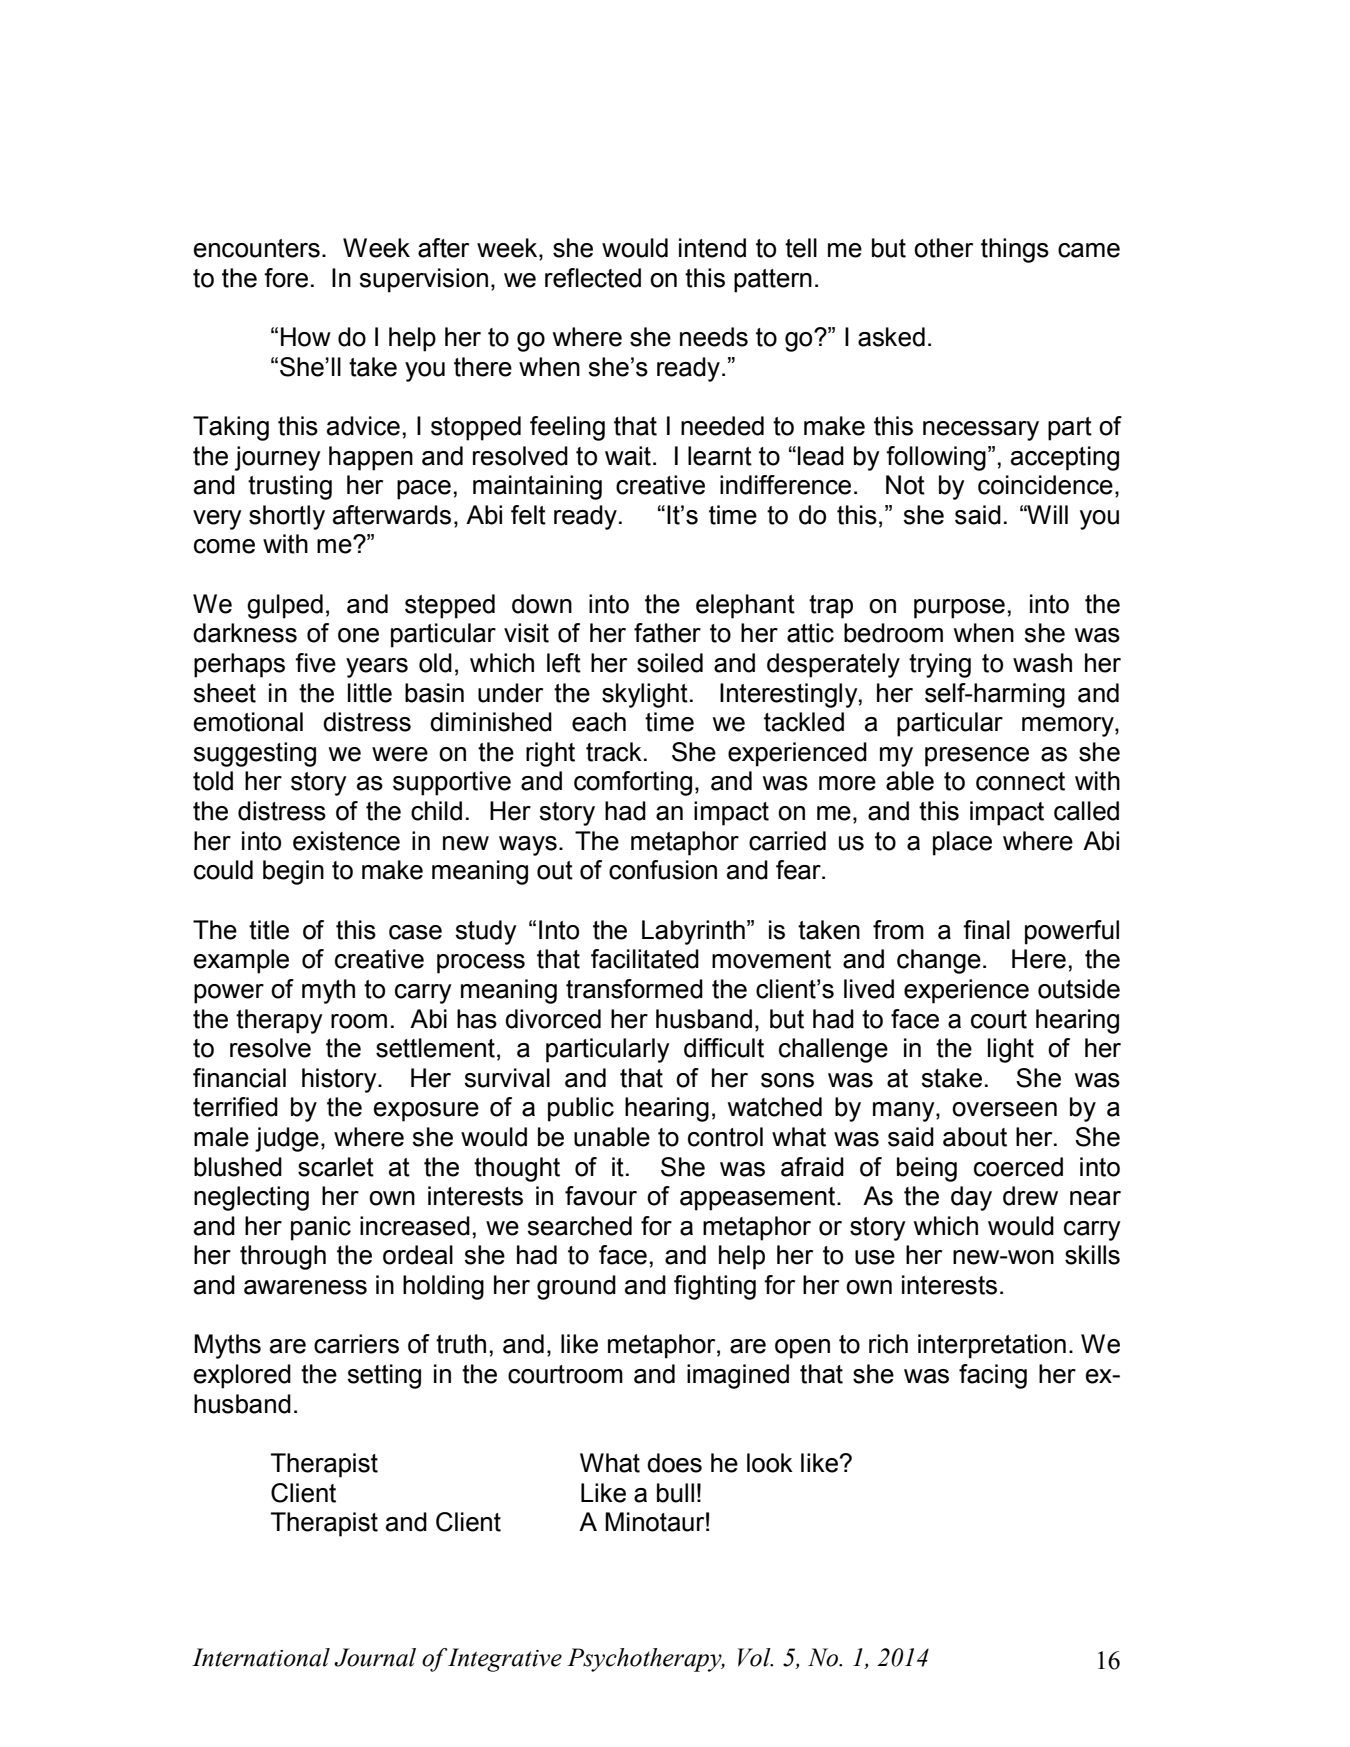 The height and width of the screenshot is (1747, 1350). Describe the element at coordinates (375, 1657) in the screenshot. I see `Journal` at that location.
